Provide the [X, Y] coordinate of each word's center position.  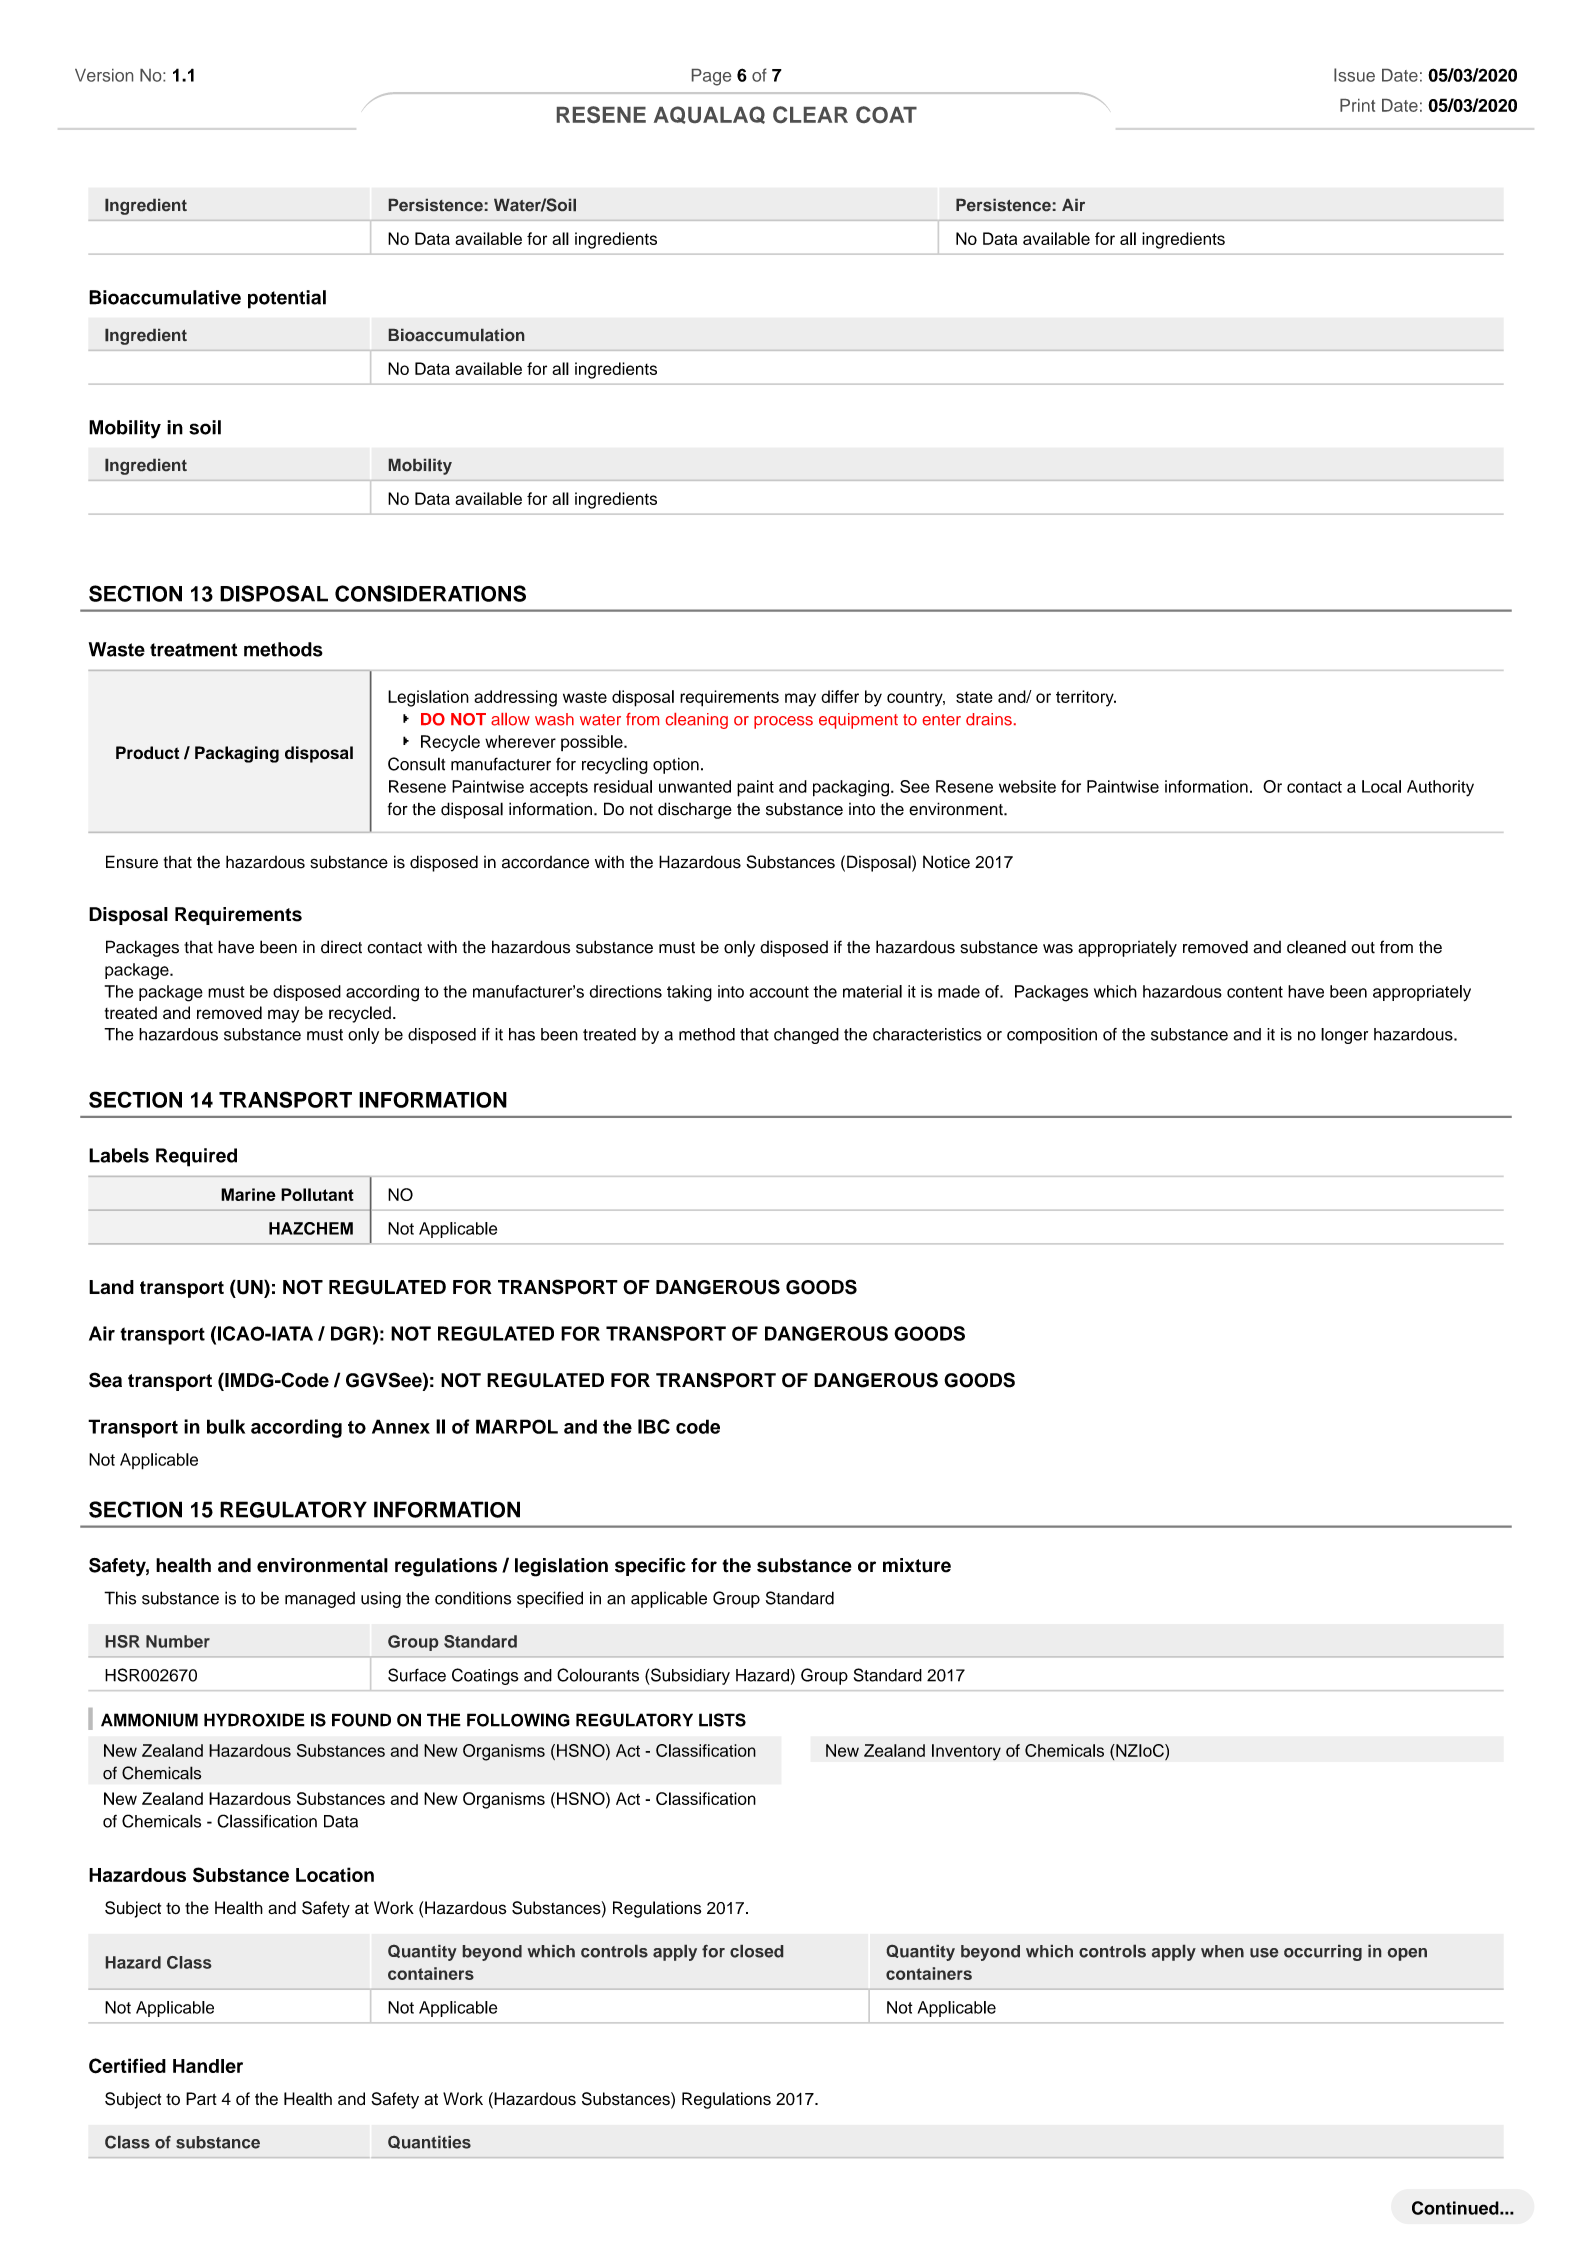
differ [840, 696]
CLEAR [810, 114]
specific [650, 1567]
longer [1344, 1036]
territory [1086, 698]
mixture [917, 1565]
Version [104, 75]
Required [196, 1157]
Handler [208, 2066]
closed [756, 1951]
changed [806, 1036]
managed [320, 1600]
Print [1357, 105]
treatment [194, 650]
